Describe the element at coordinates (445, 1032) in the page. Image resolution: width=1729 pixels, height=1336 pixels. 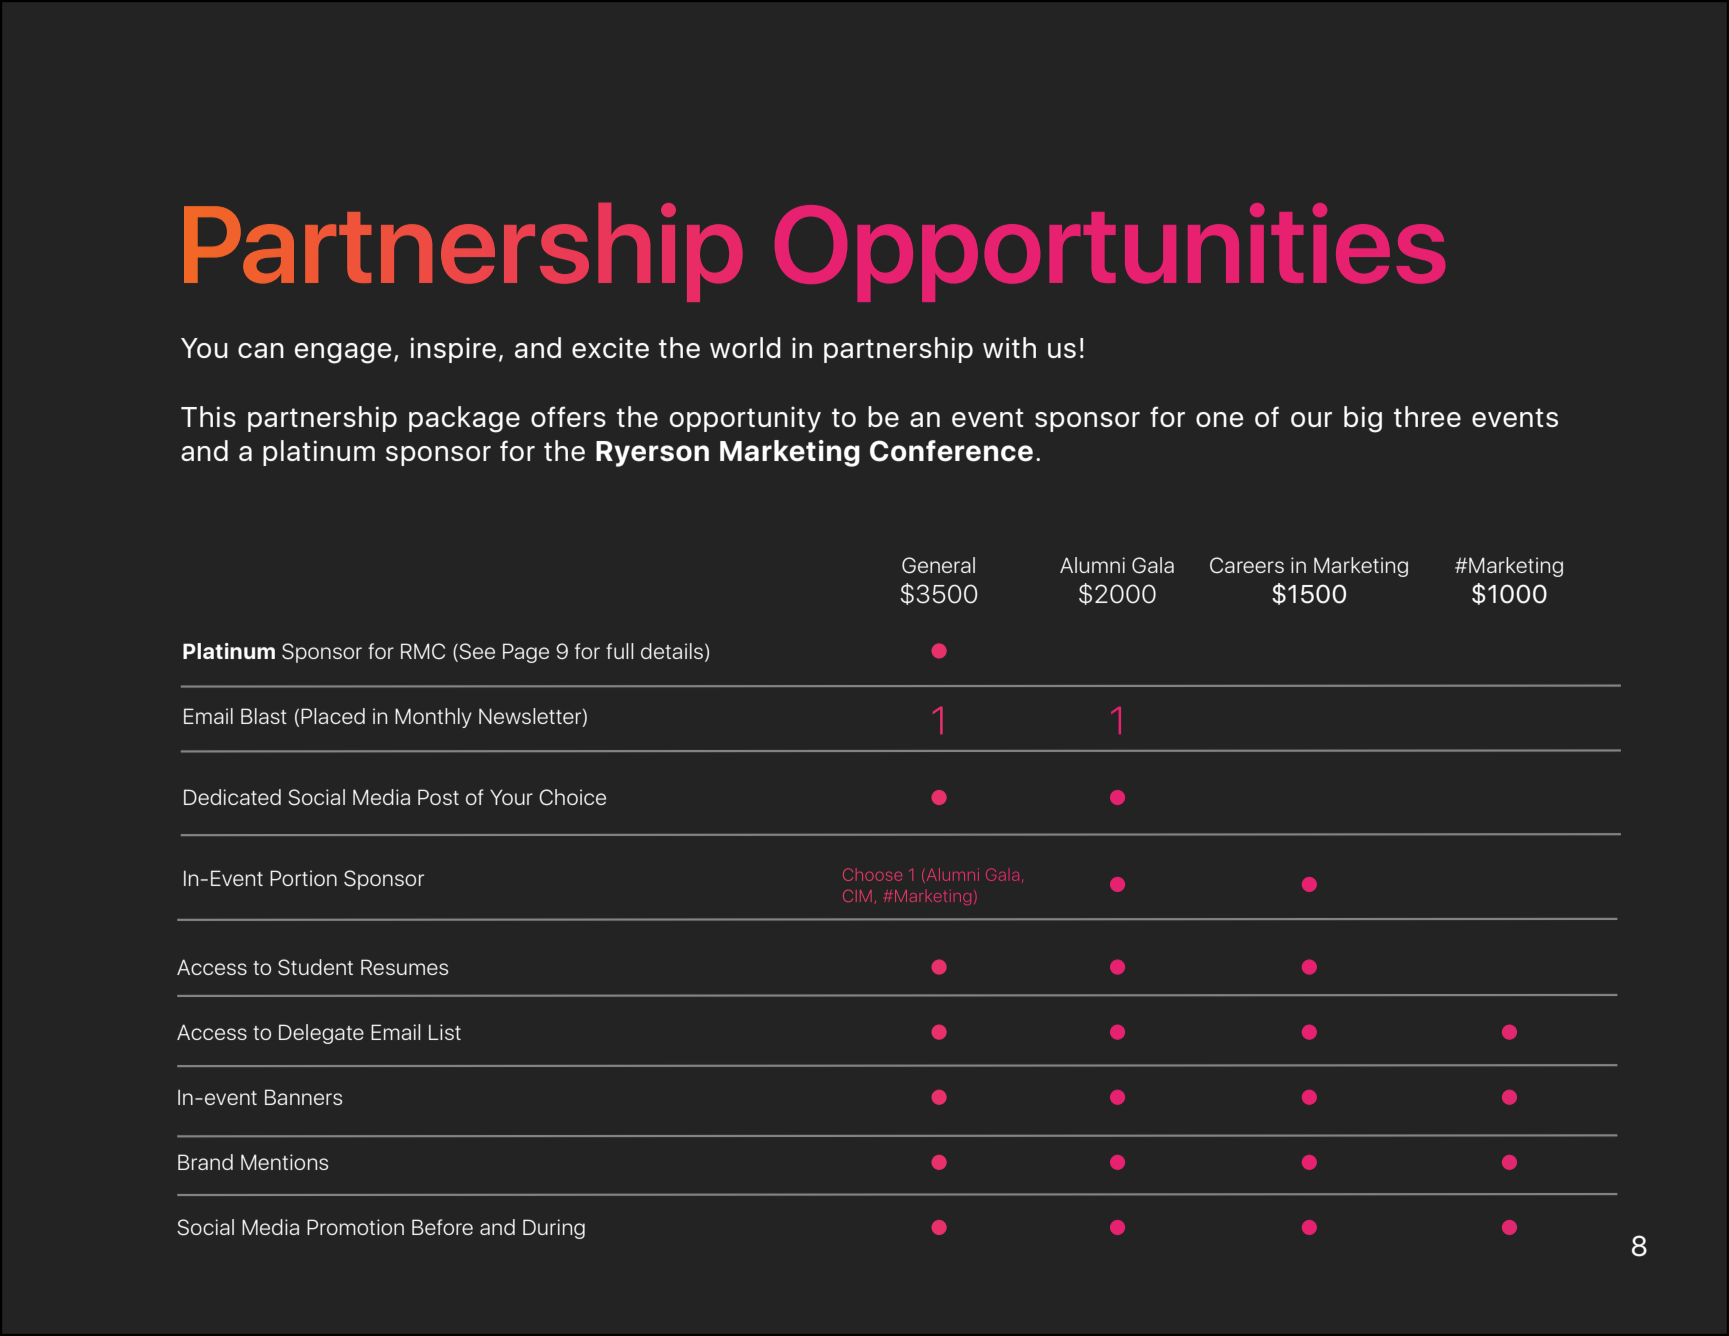
I see `List` at that location.
